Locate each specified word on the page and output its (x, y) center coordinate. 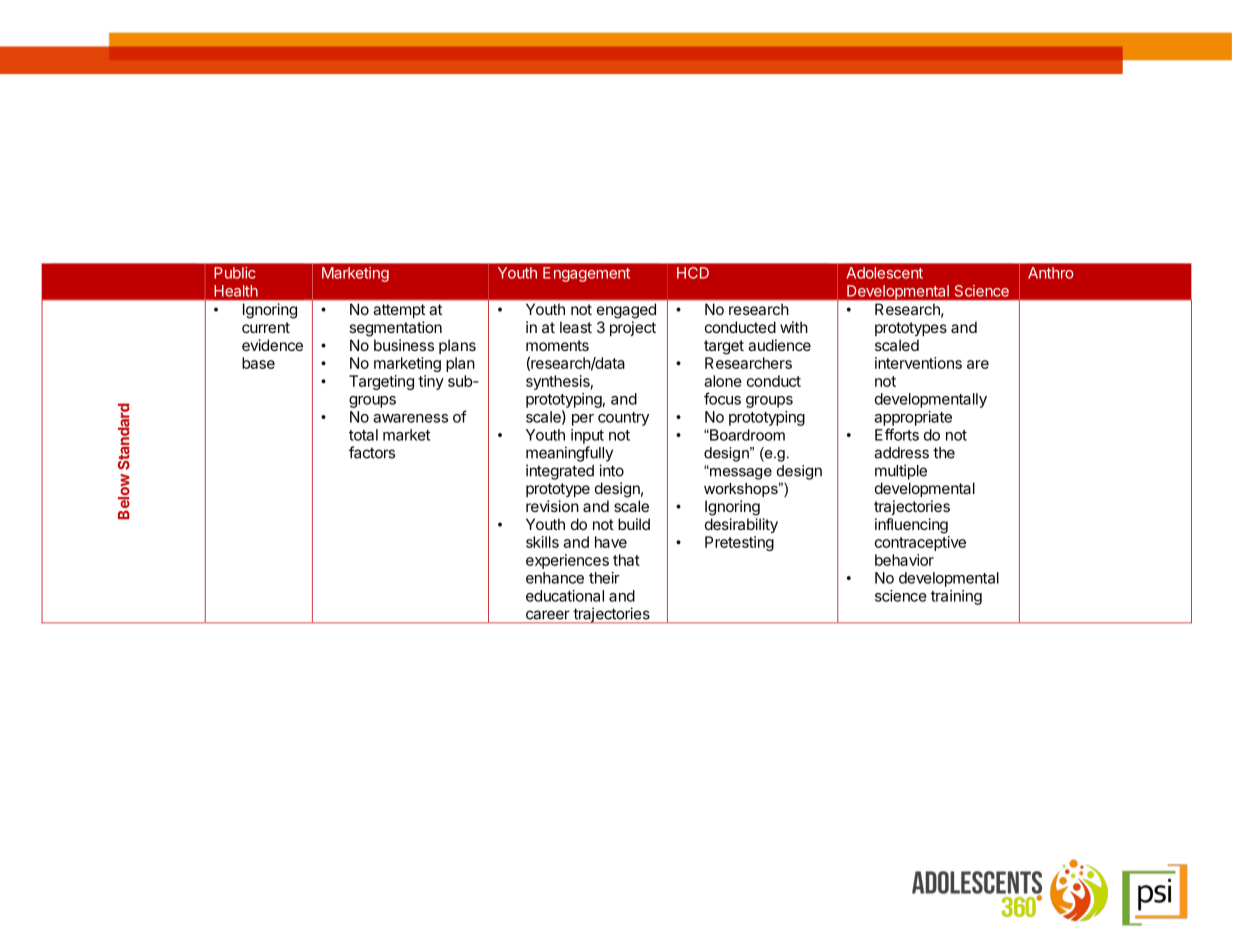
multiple (901, 472)
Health (236, 291)
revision (552, 506)
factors (372, 452)
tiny (431, 382)
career (547, 615)
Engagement (586, 274)
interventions (918, 363)
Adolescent (884, 273)
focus (722, 398)
